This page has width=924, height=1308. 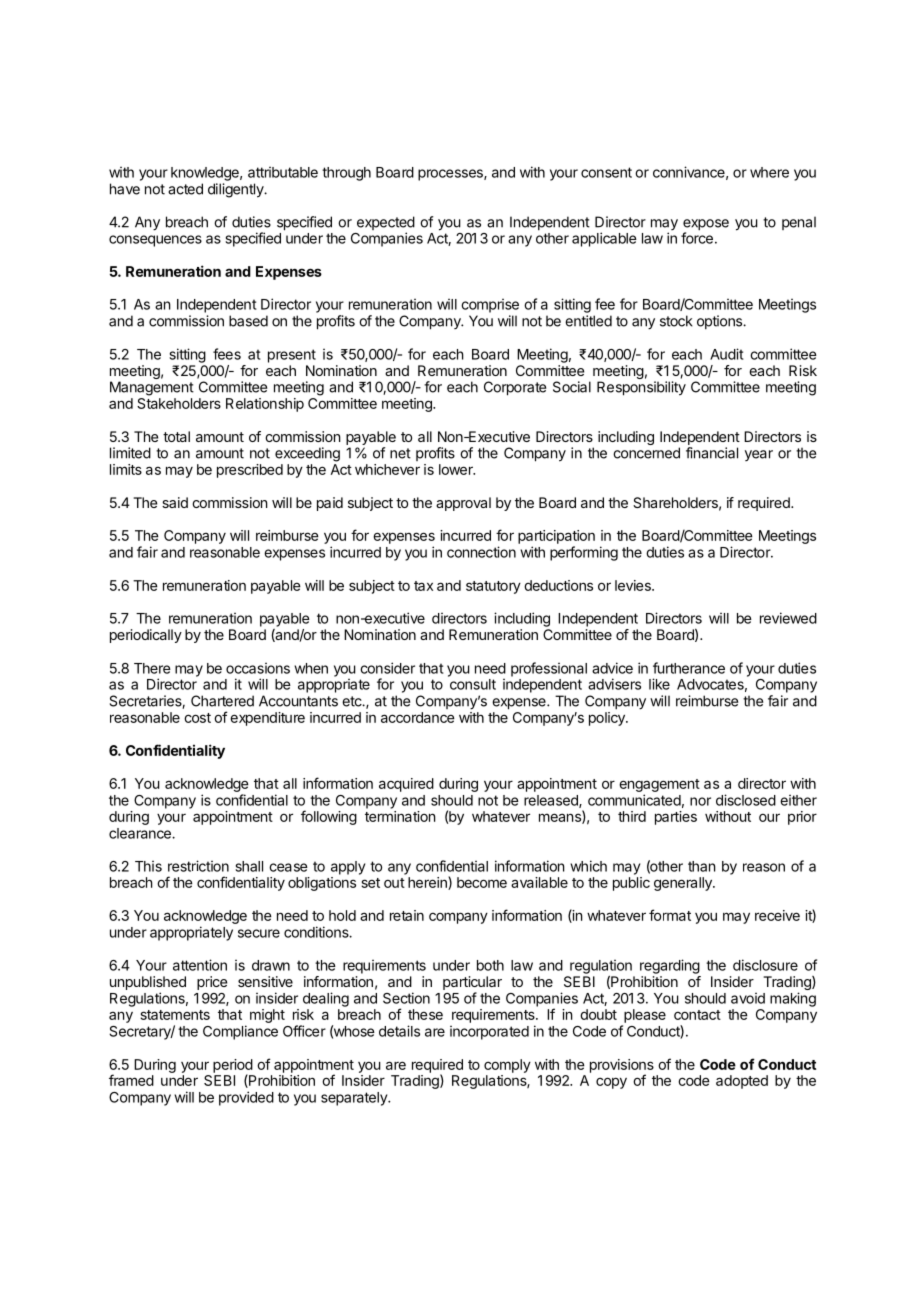 I want to click on comply, so click(x=507, y=1066).
